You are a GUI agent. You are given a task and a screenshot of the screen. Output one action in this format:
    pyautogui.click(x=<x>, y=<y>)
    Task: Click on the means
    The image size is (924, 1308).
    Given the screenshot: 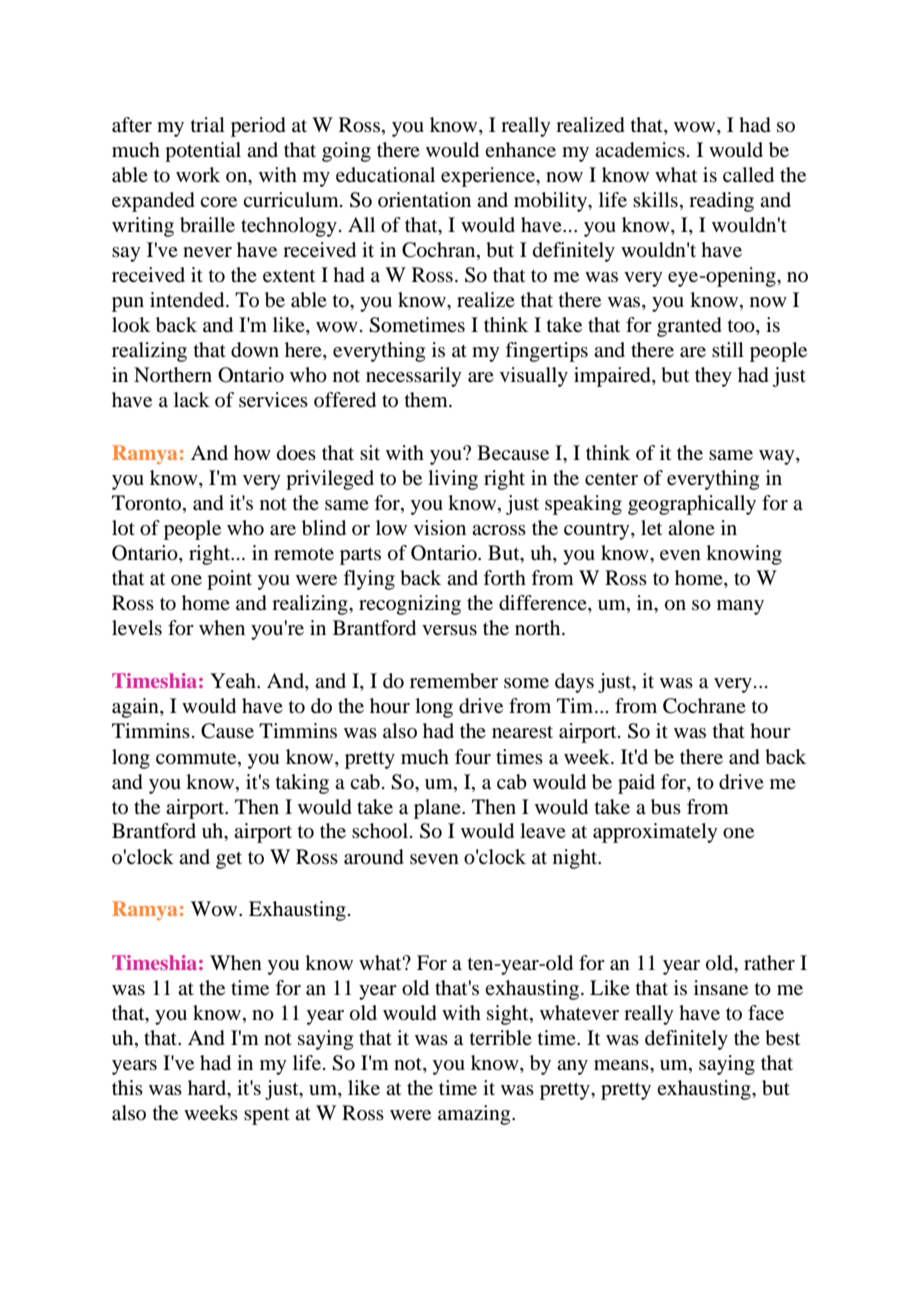 What is the action you would take?
    pyautogui.click(x=622, y=1065)
